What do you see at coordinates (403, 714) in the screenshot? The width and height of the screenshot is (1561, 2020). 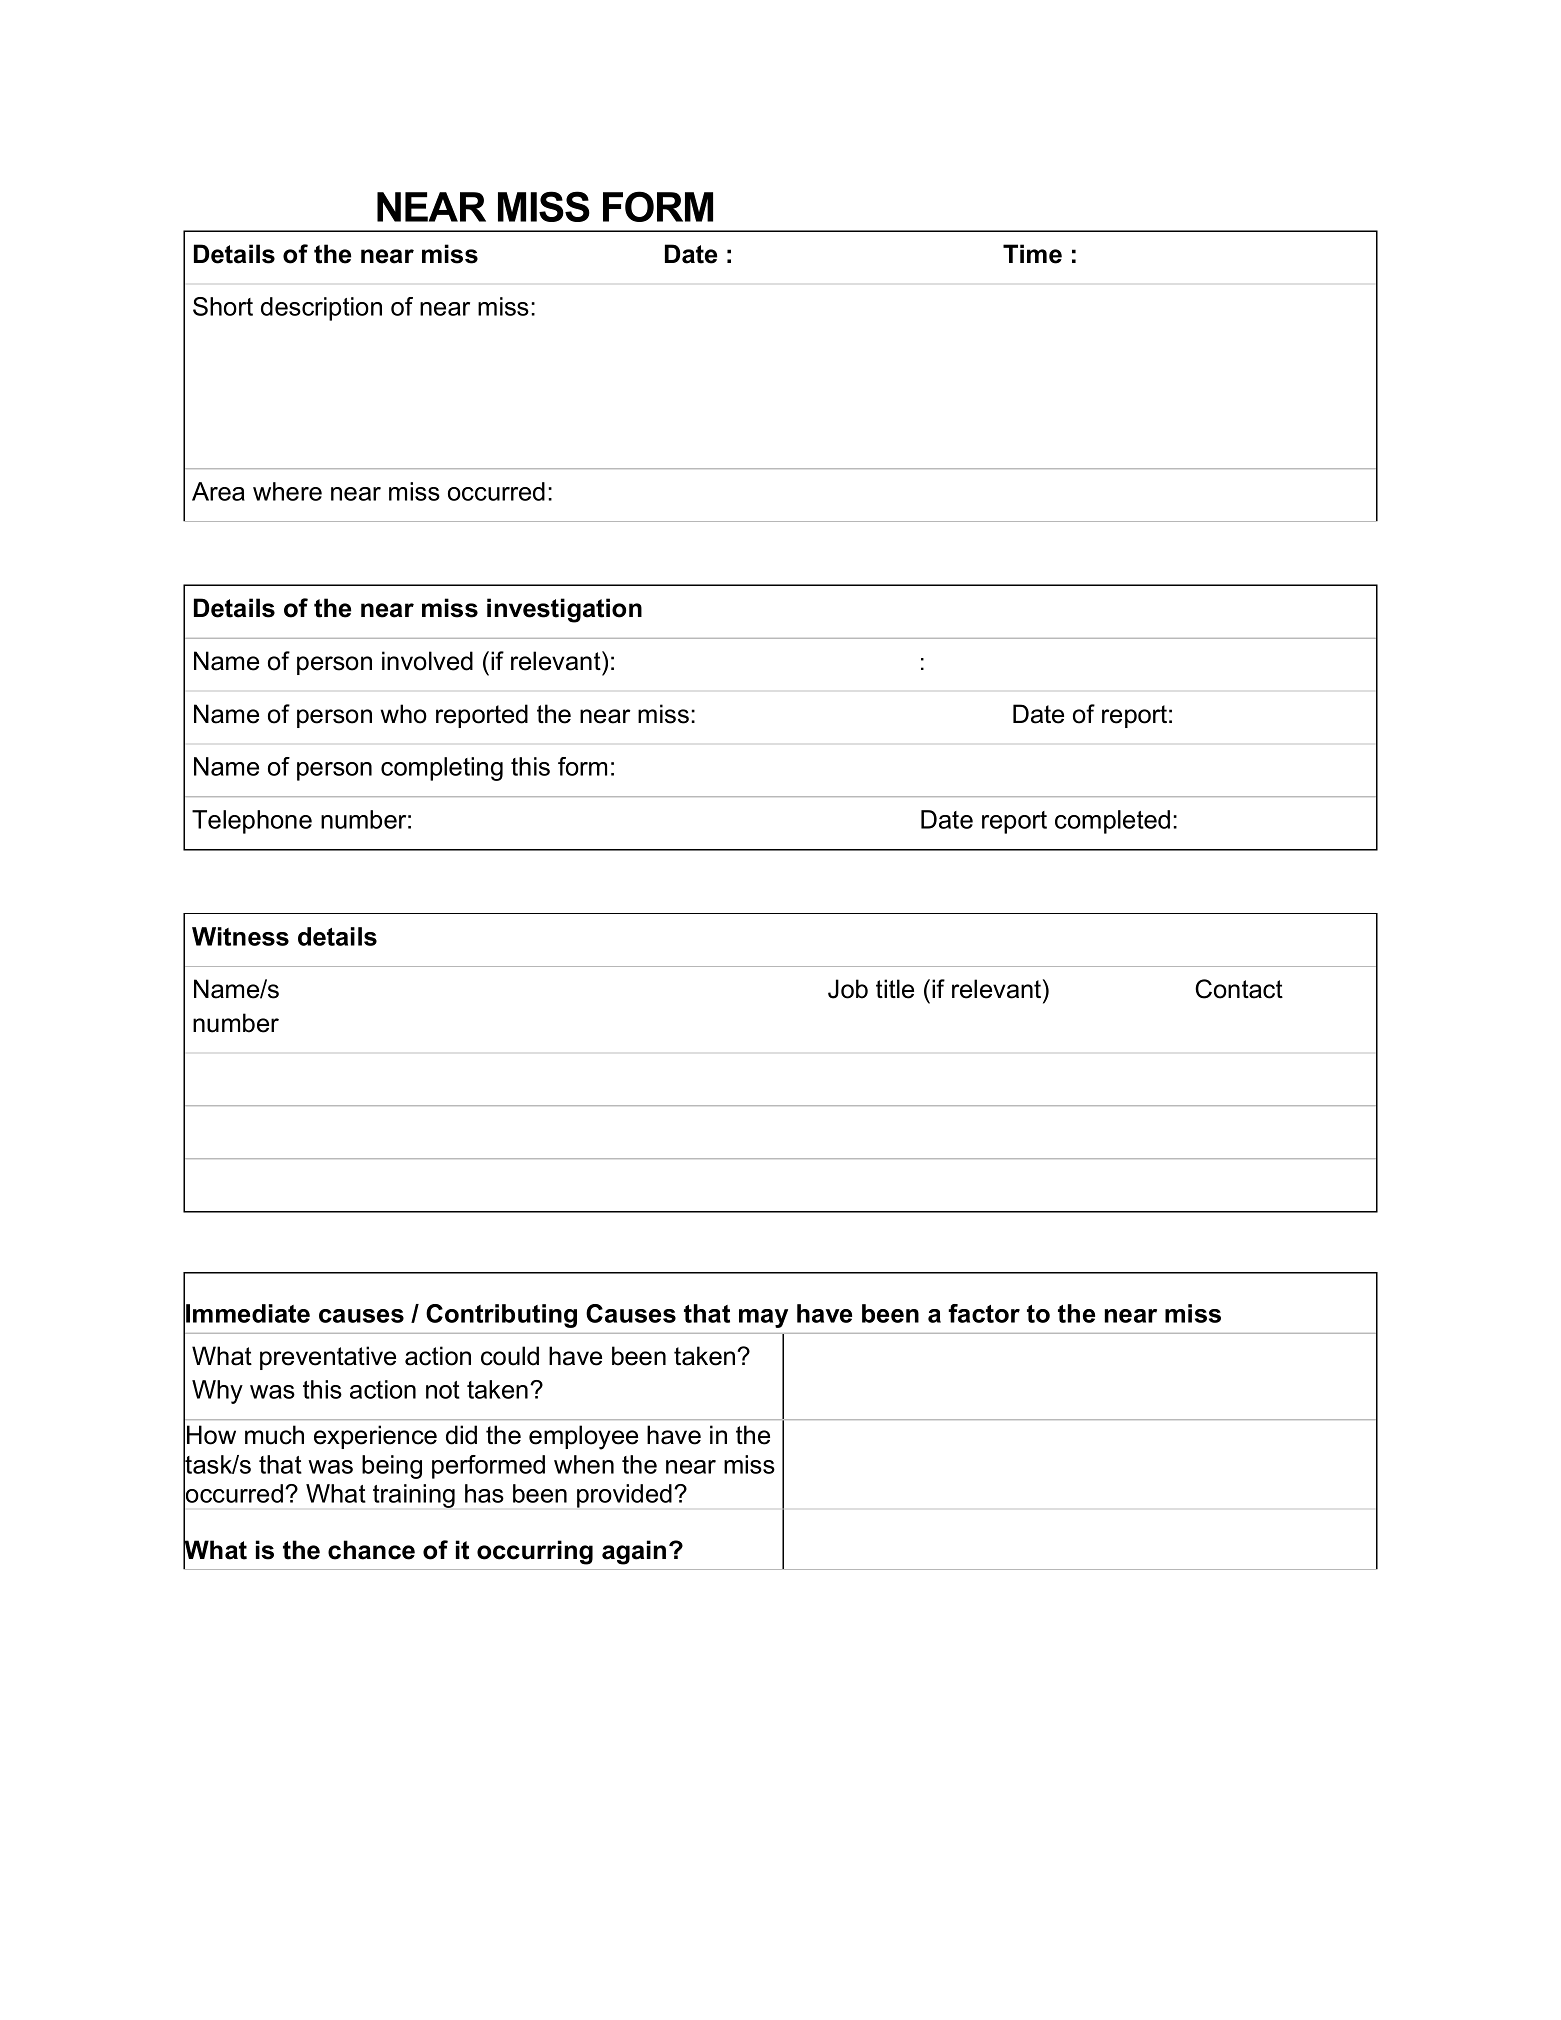 I see `who` at bounding box center [403, 714].
